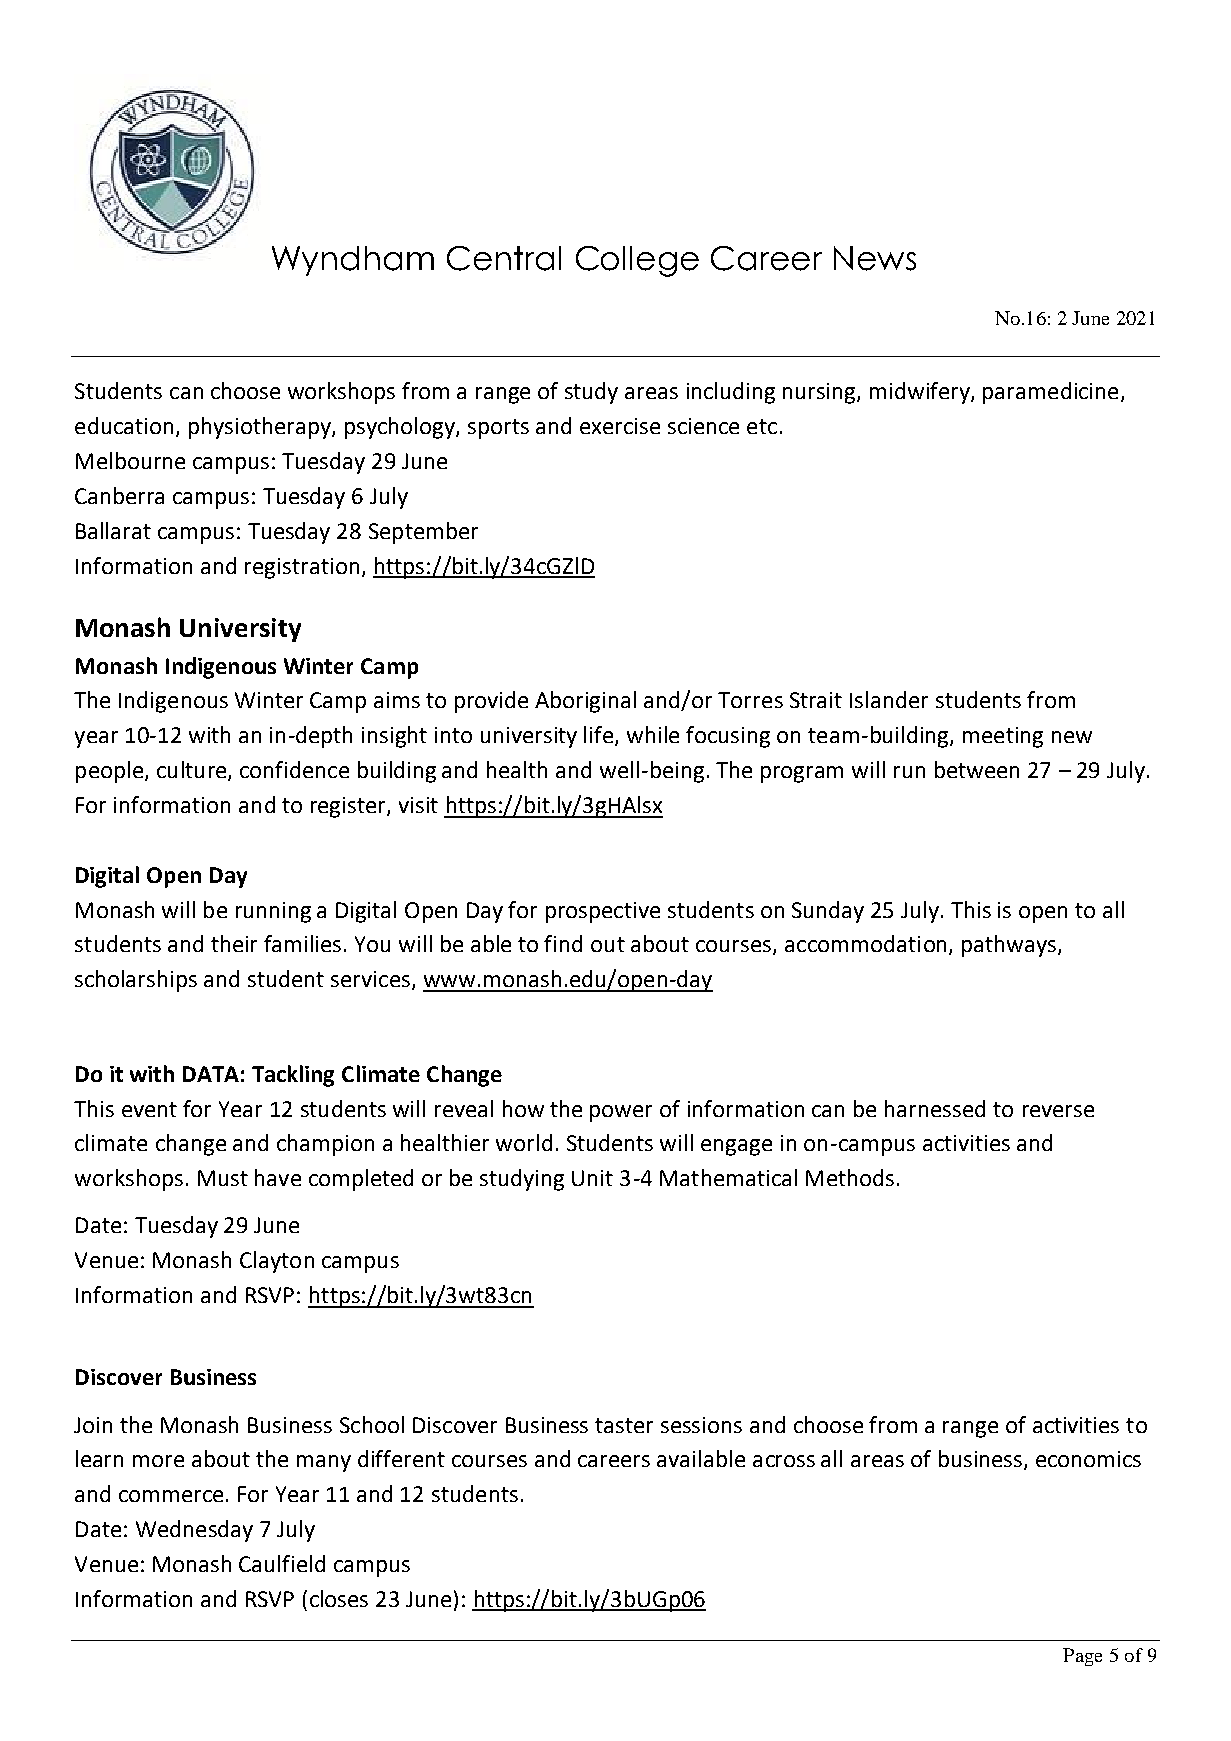  Describe the element at coordinates (875, 258) in the screenshot. I see `News` at that location.
